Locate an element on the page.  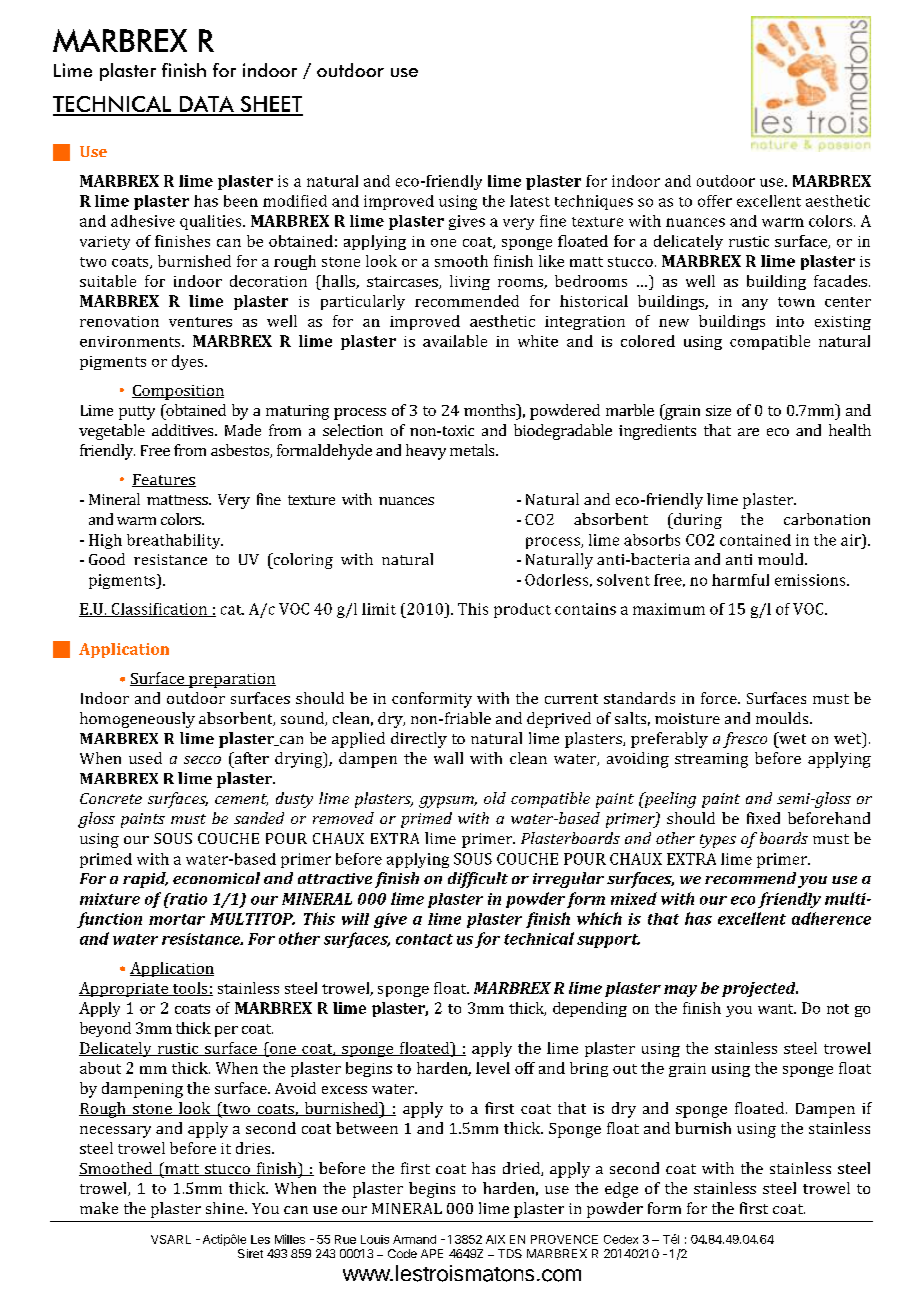
SHEET is located at coordinates (271, 105).
